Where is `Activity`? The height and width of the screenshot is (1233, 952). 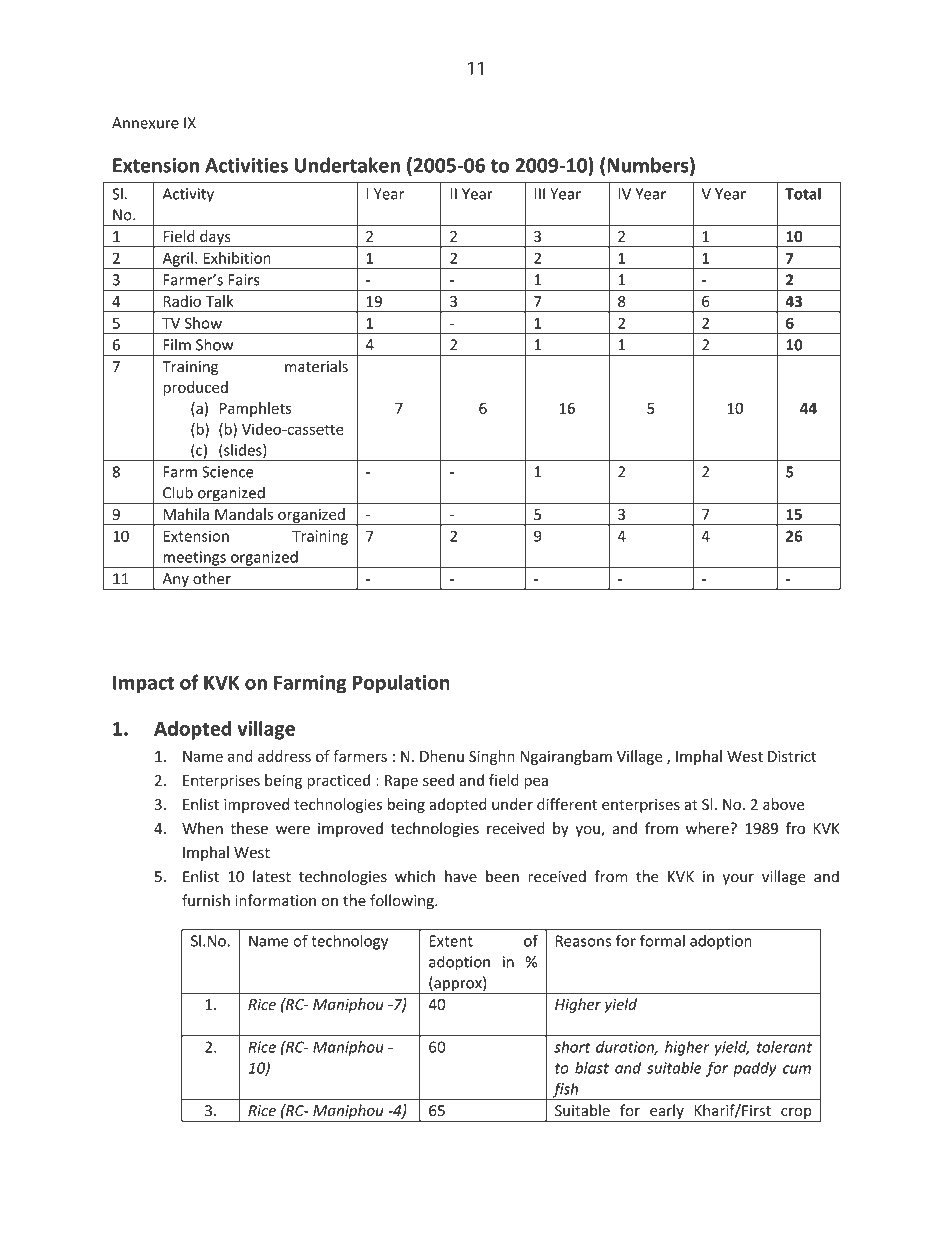
Activity is located at coordinates (188, 195).
